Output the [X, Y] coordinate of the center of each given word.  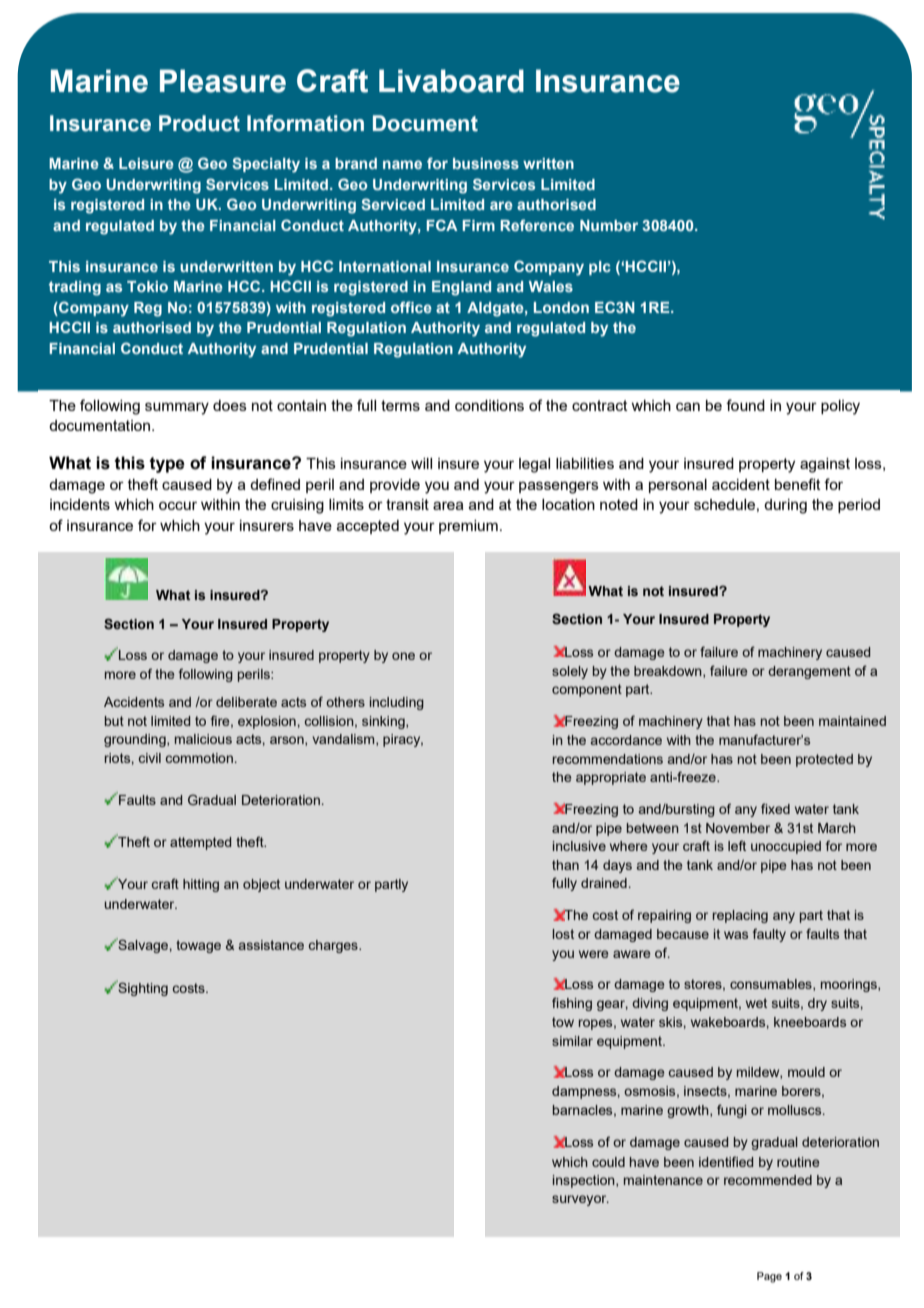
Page [769, 1277]
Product [199, 123]
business [486, 163]
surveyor [580, 1200]
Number [609, 225]
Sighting [142, 988]
